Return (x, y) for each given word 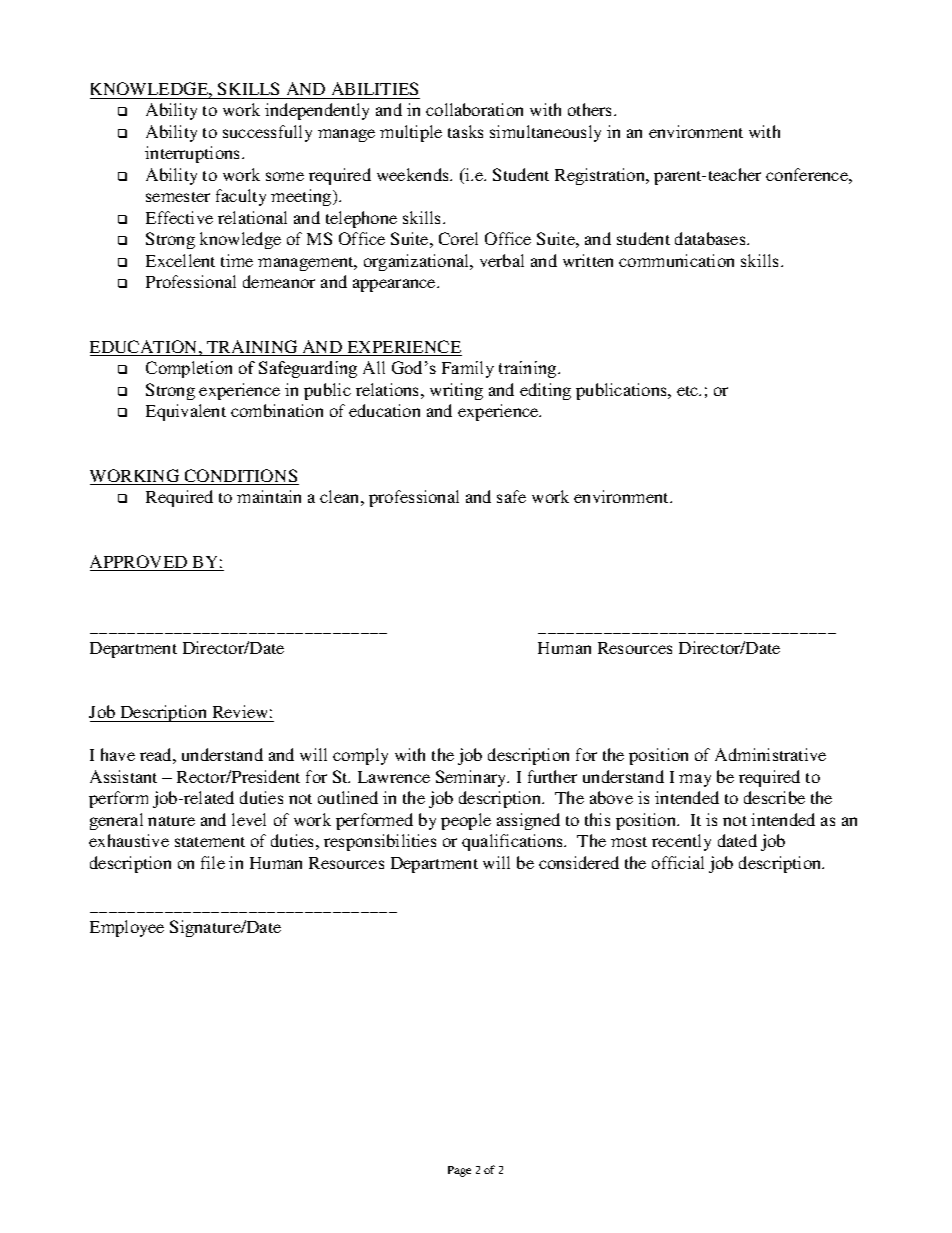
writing (456, 391)
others (591, 109)
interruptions (194, 154)
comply (360, 756)
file (213, 862)
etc (689, 391)
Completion (189, 369)
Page (459, 1171)
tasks (465, 131)
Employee (127, 928)
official (678, 862)
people (466, 821)
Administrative (770, 754)
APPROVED (140, 563)
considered (579, 862)
